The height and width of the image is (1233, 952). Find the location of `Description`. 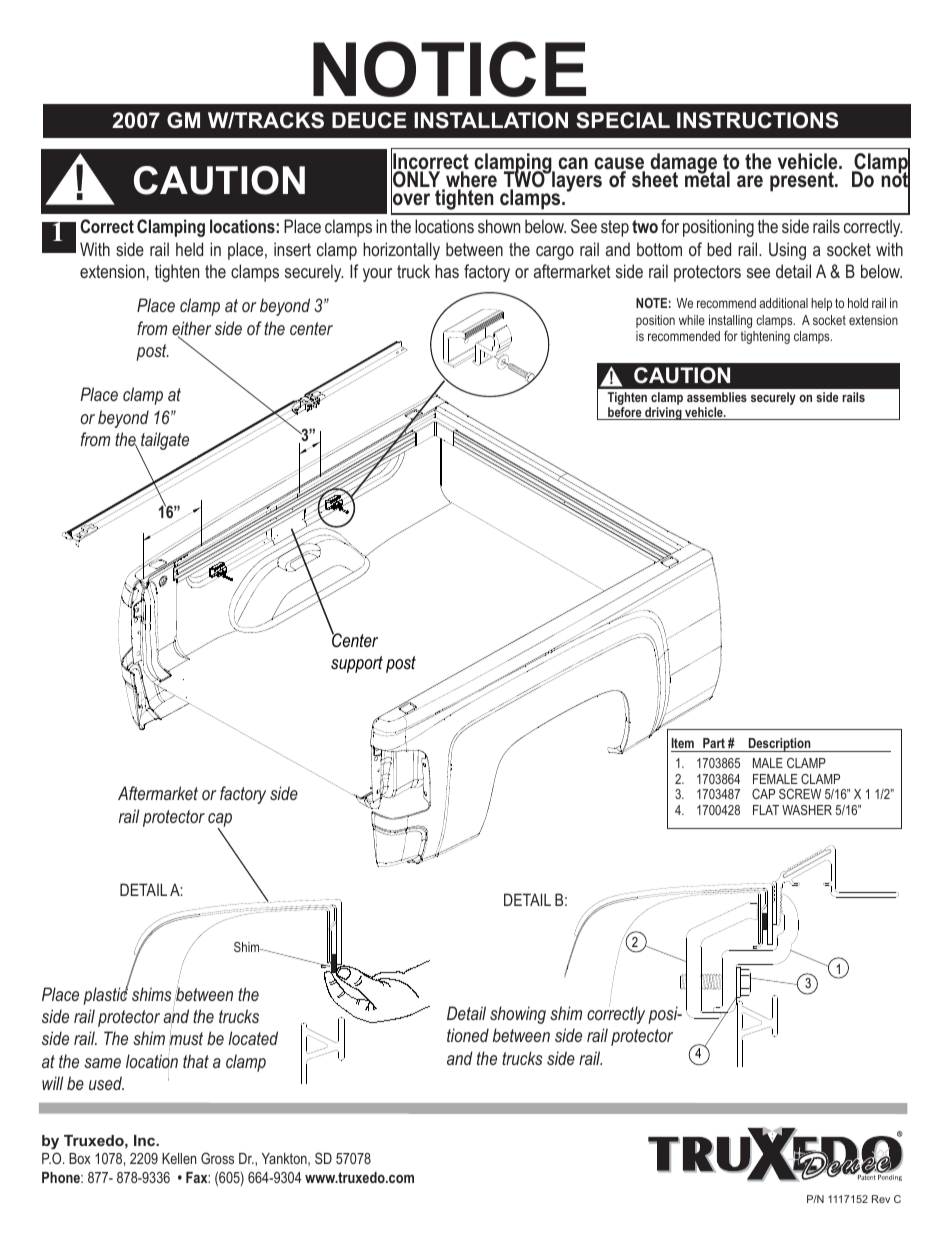

Description is located at coordinates (779, 745).
